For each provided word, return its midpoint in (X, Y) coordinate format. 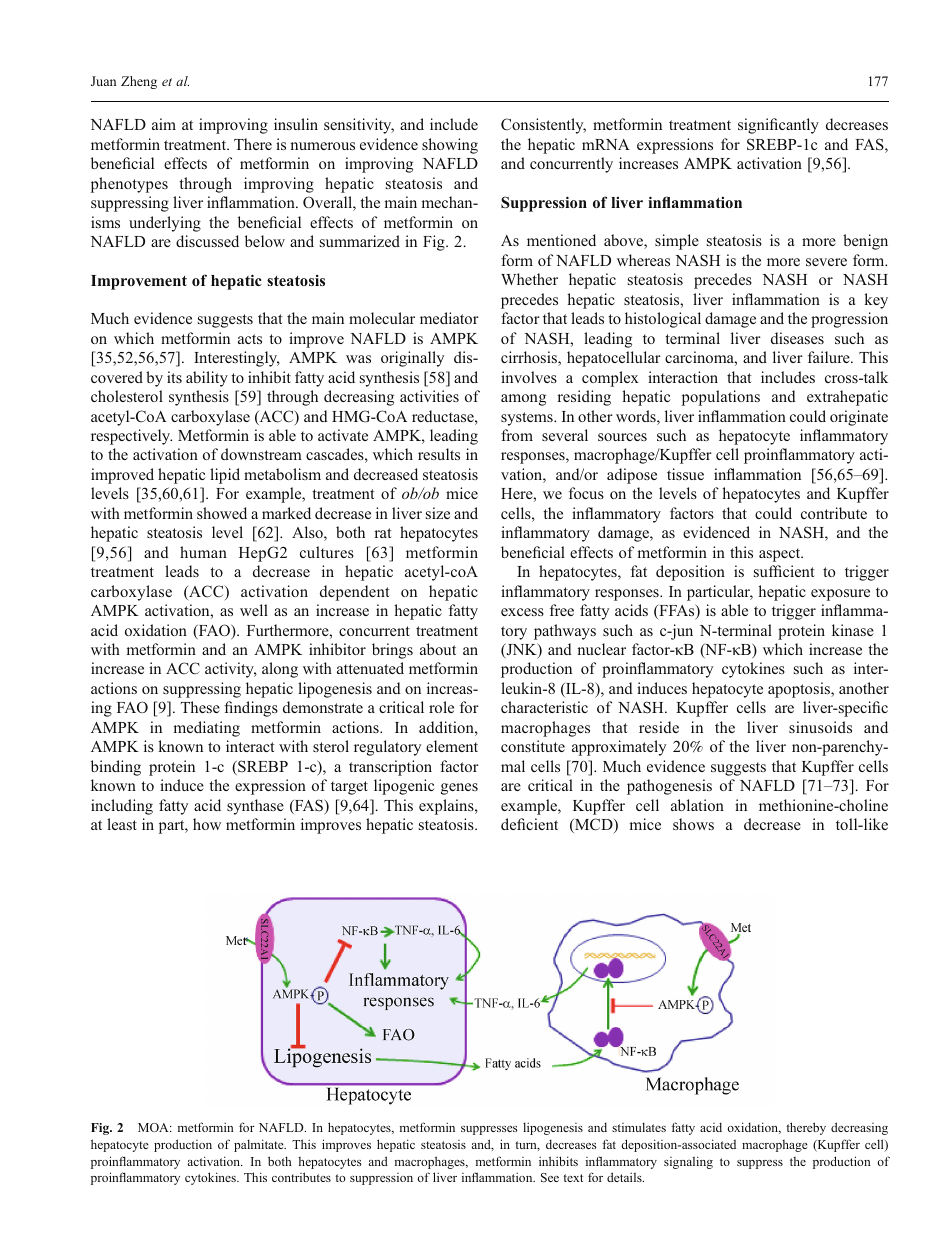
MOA (154, 1127)
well (254, 610)
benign (865, 242)
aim (164, 124)
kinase (853, 630)
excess (522, 612)
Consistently (543, 126)
